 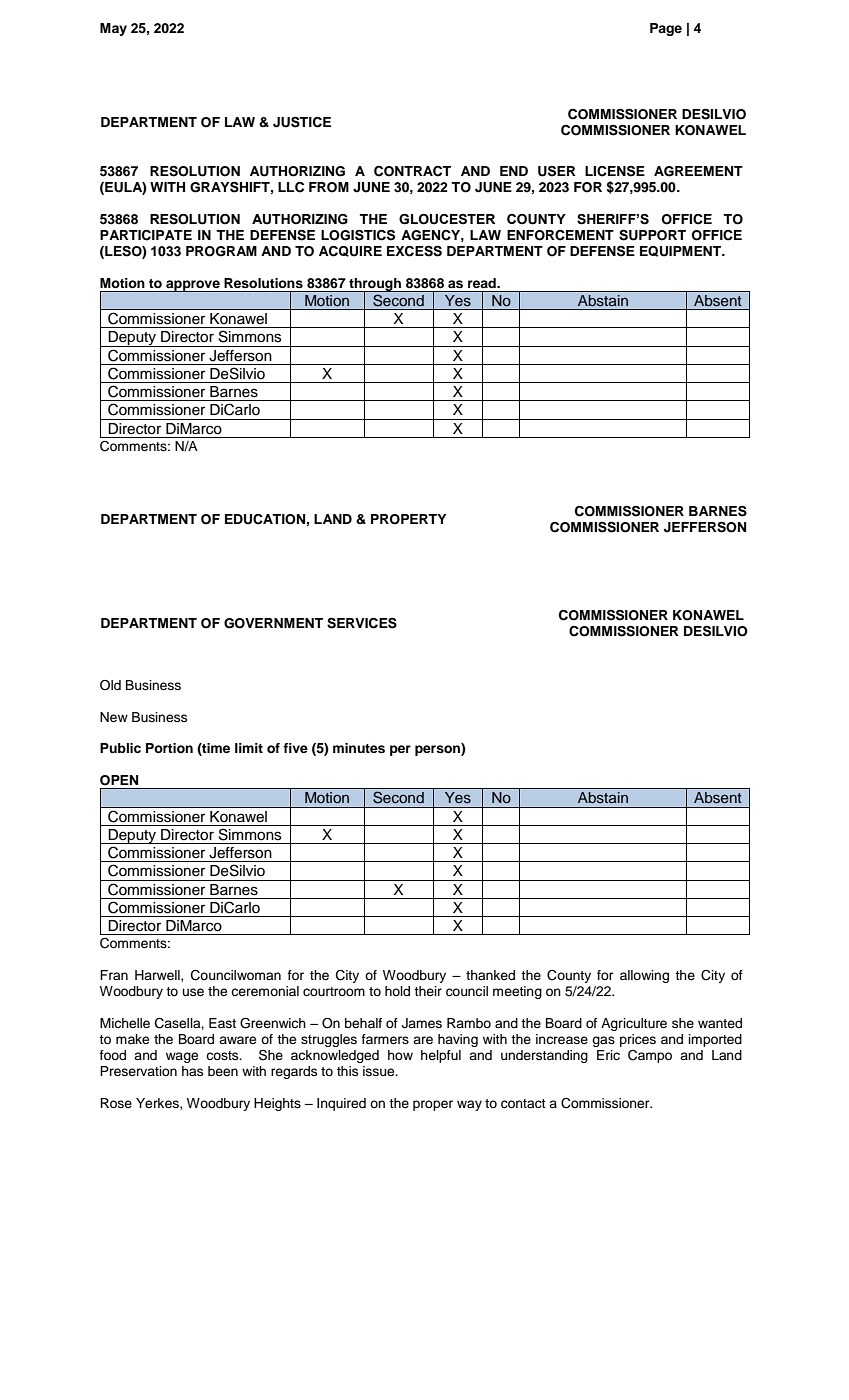 I want to click on Fran, so click(x=114, y=975).
